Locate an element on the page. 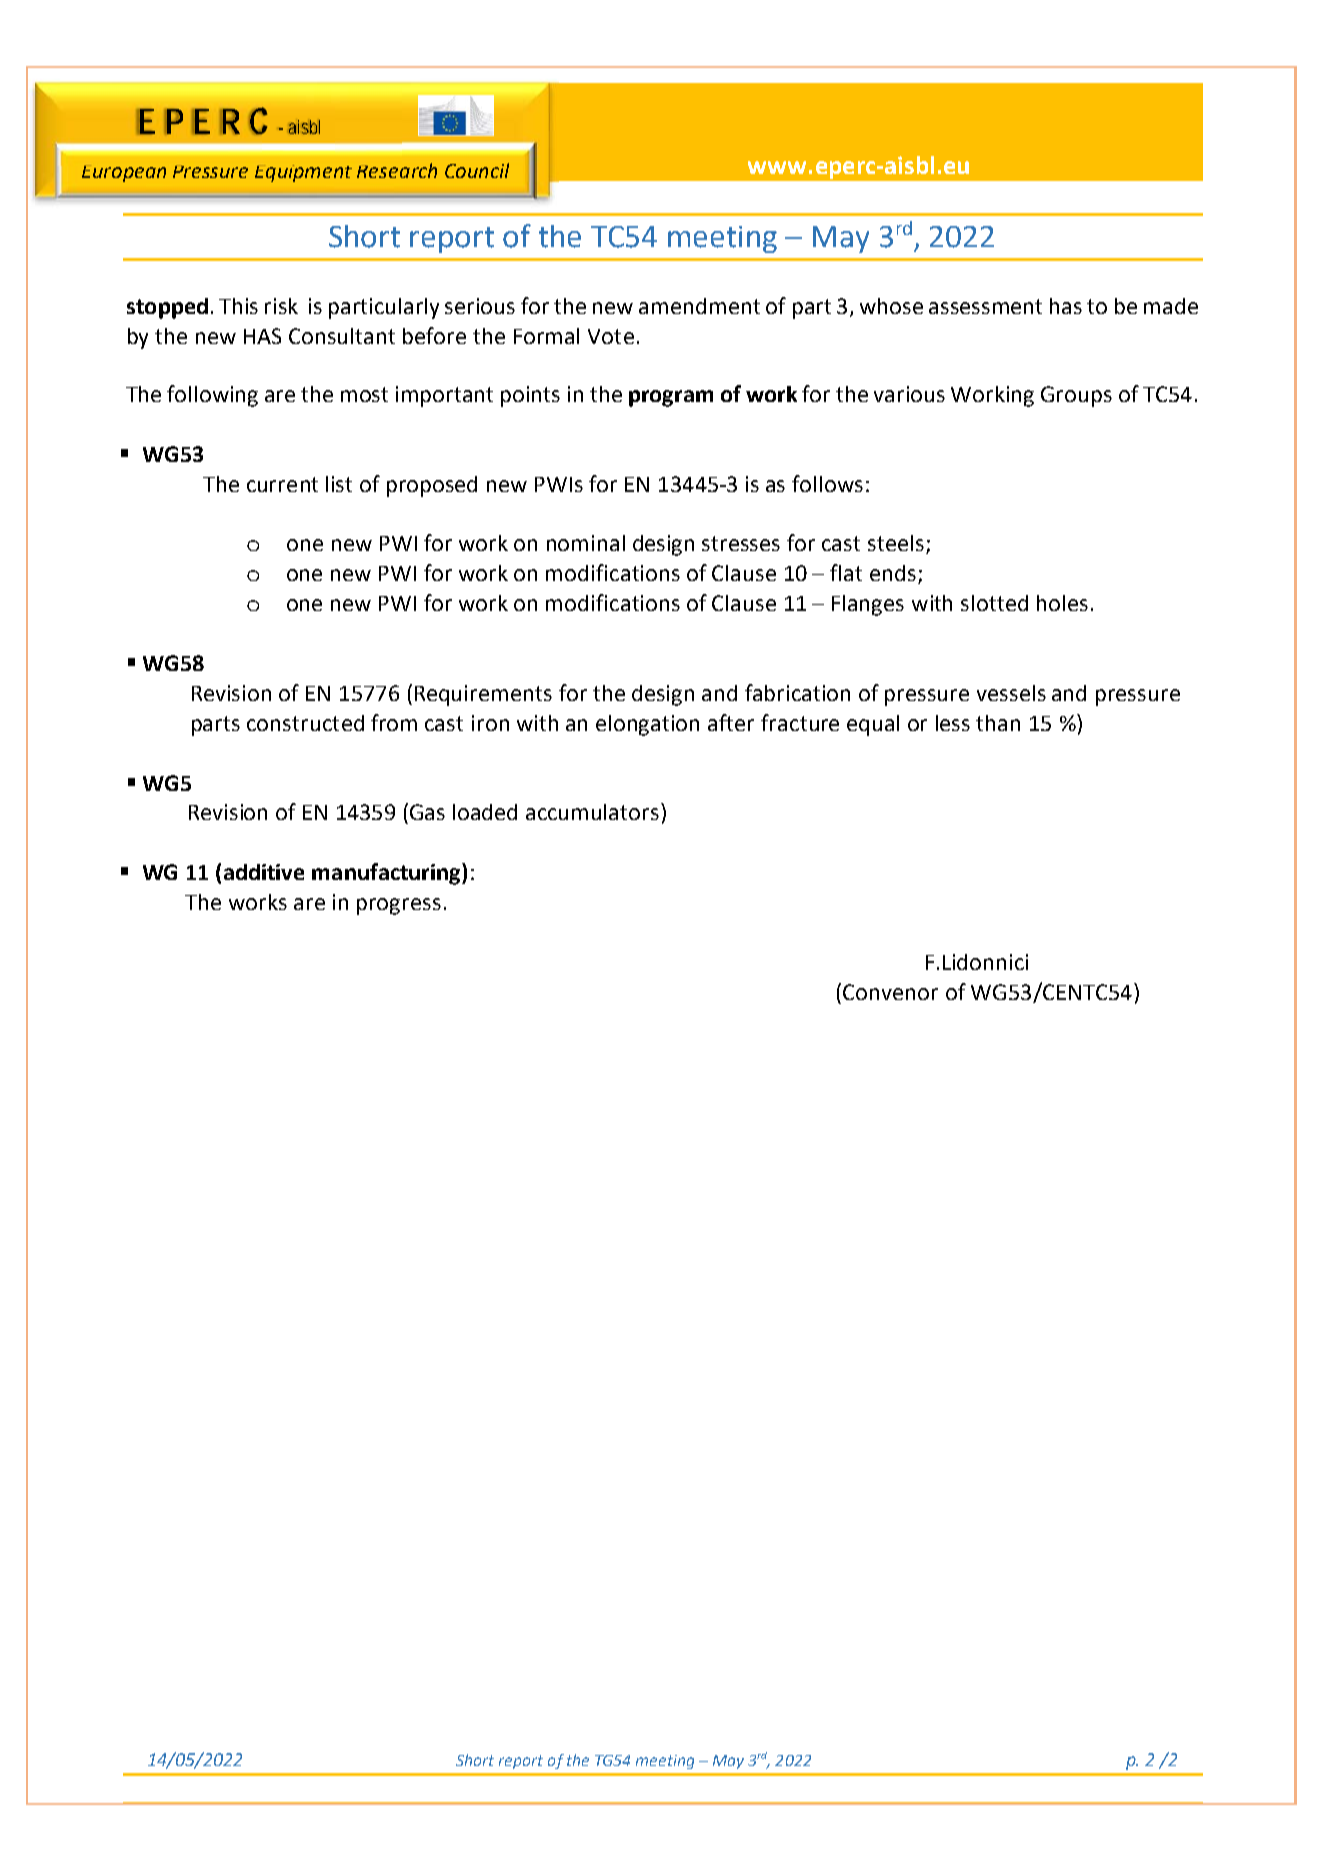 The image size is (1325, 1875). constructed is located at coordinates (305, 723).
